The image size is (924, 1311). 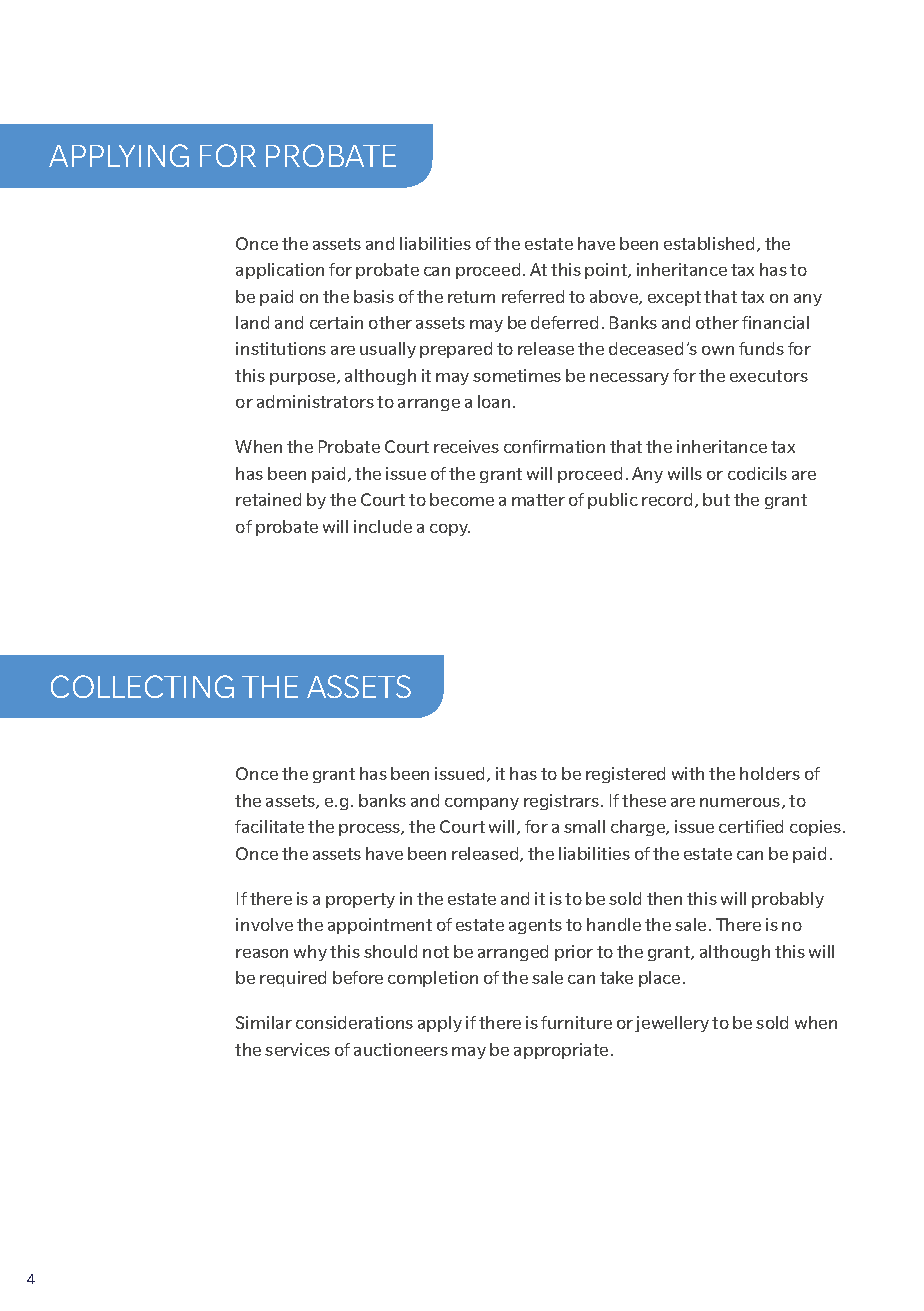 What do you see at coordinates (280, 271) in the image?
I see `application` at bounding box center [280, 271].
